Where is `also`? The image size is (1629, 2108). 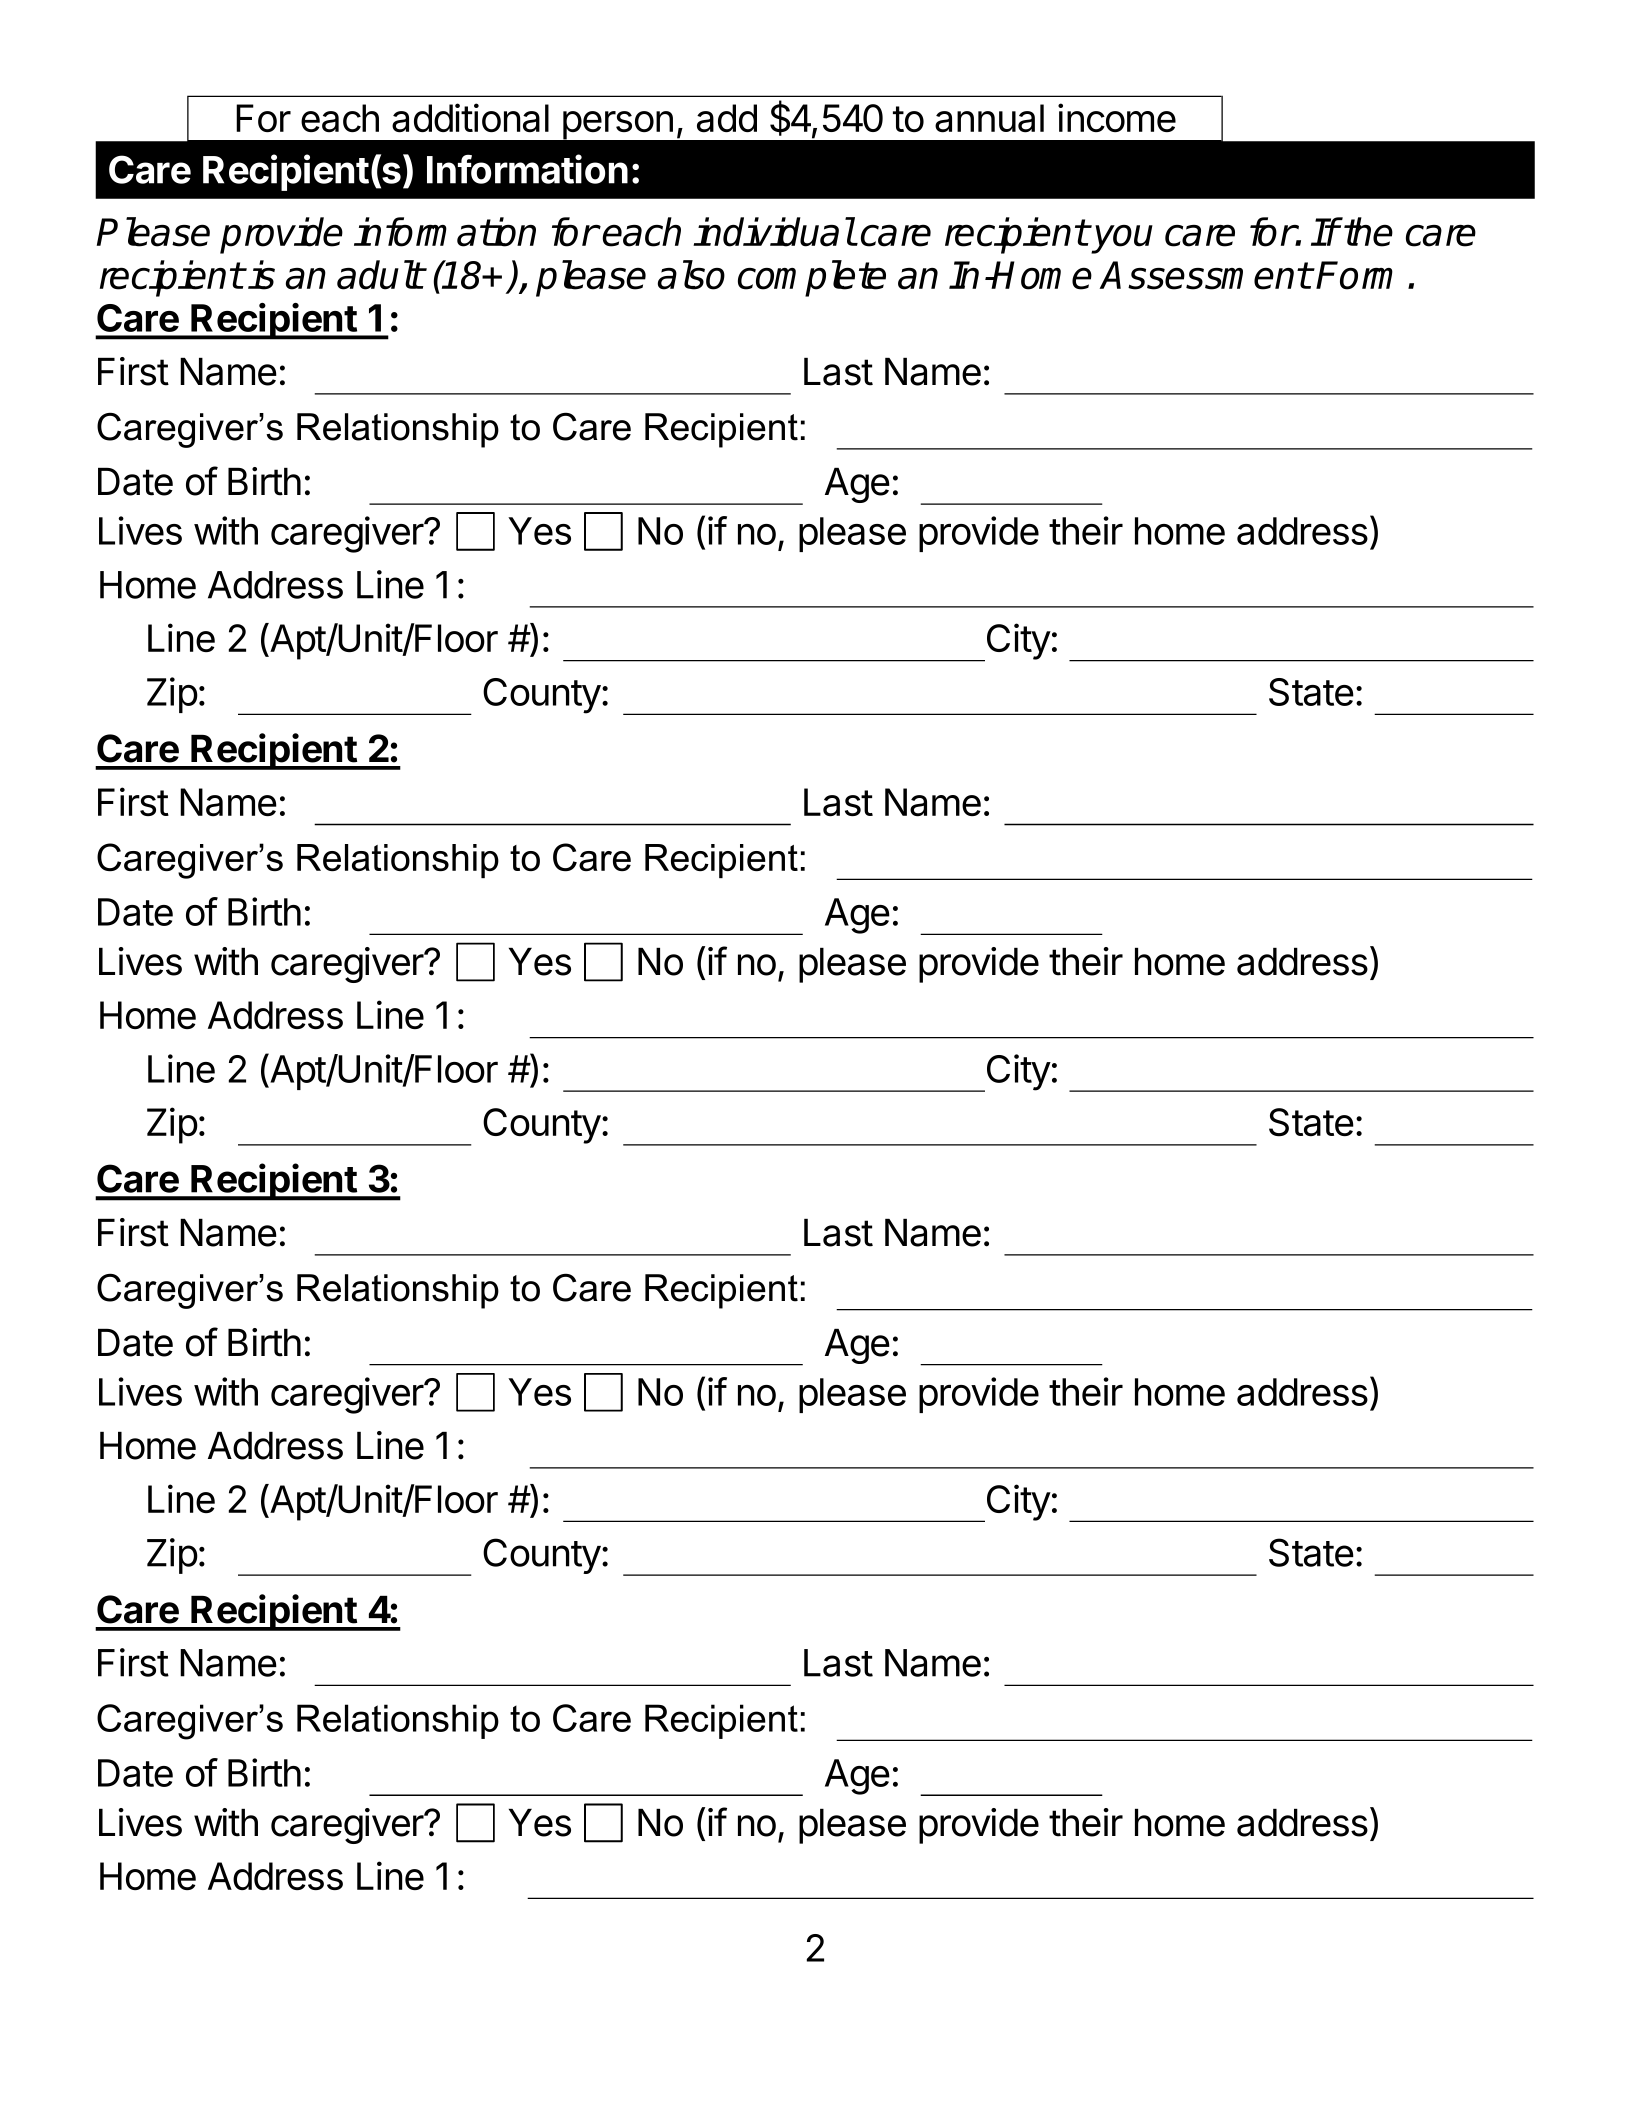
also is located at coordinates (691, 275).
